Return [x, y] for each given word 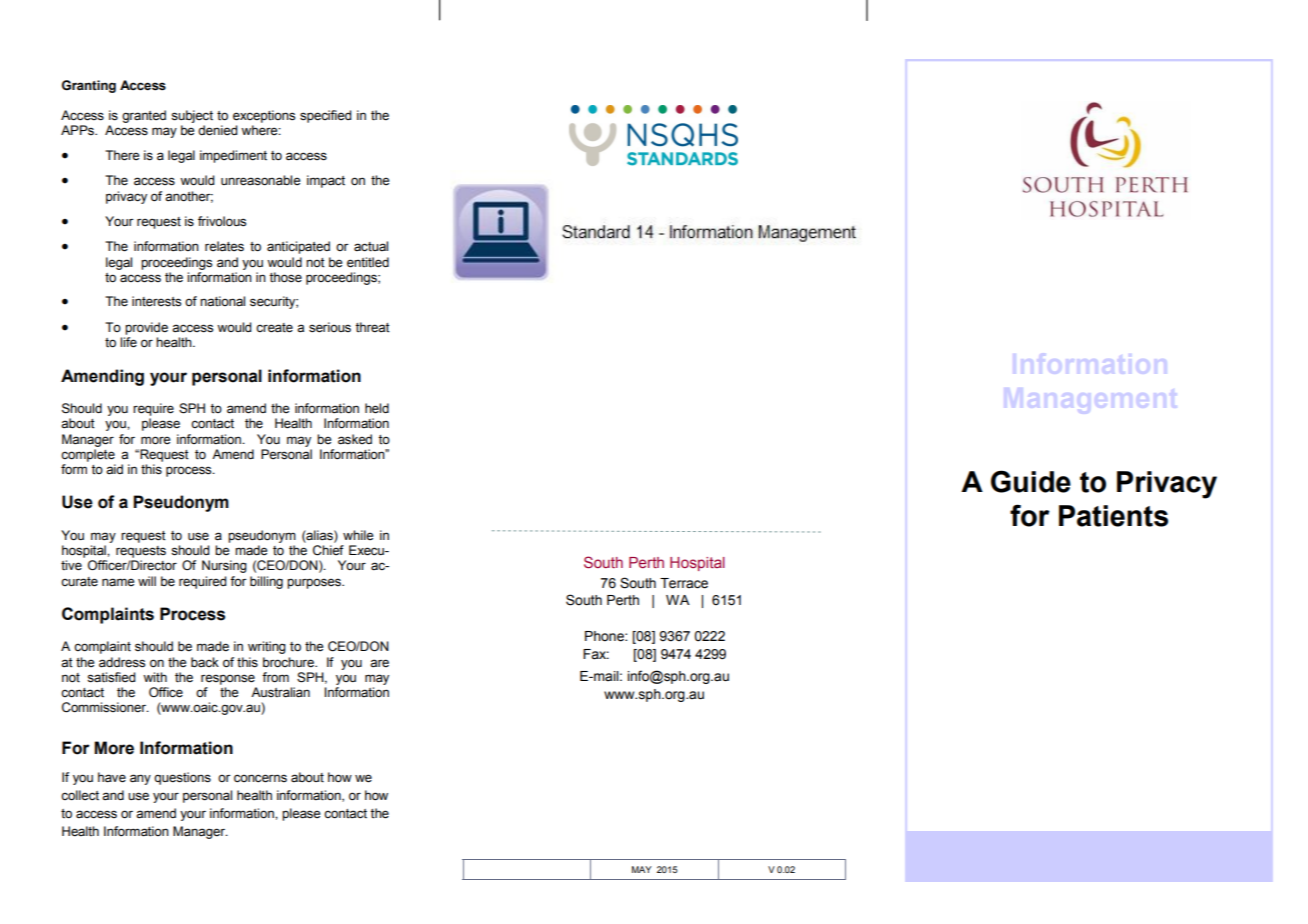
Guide [1031, 481]
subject [192, 118]
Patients [1113, 516]
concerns [260, 778]
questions [182, 778]
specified [325, 116]
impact [326, 181]
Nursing [224, 566]
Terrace [684, 583]
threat [372, 327]
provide [146, 328]
